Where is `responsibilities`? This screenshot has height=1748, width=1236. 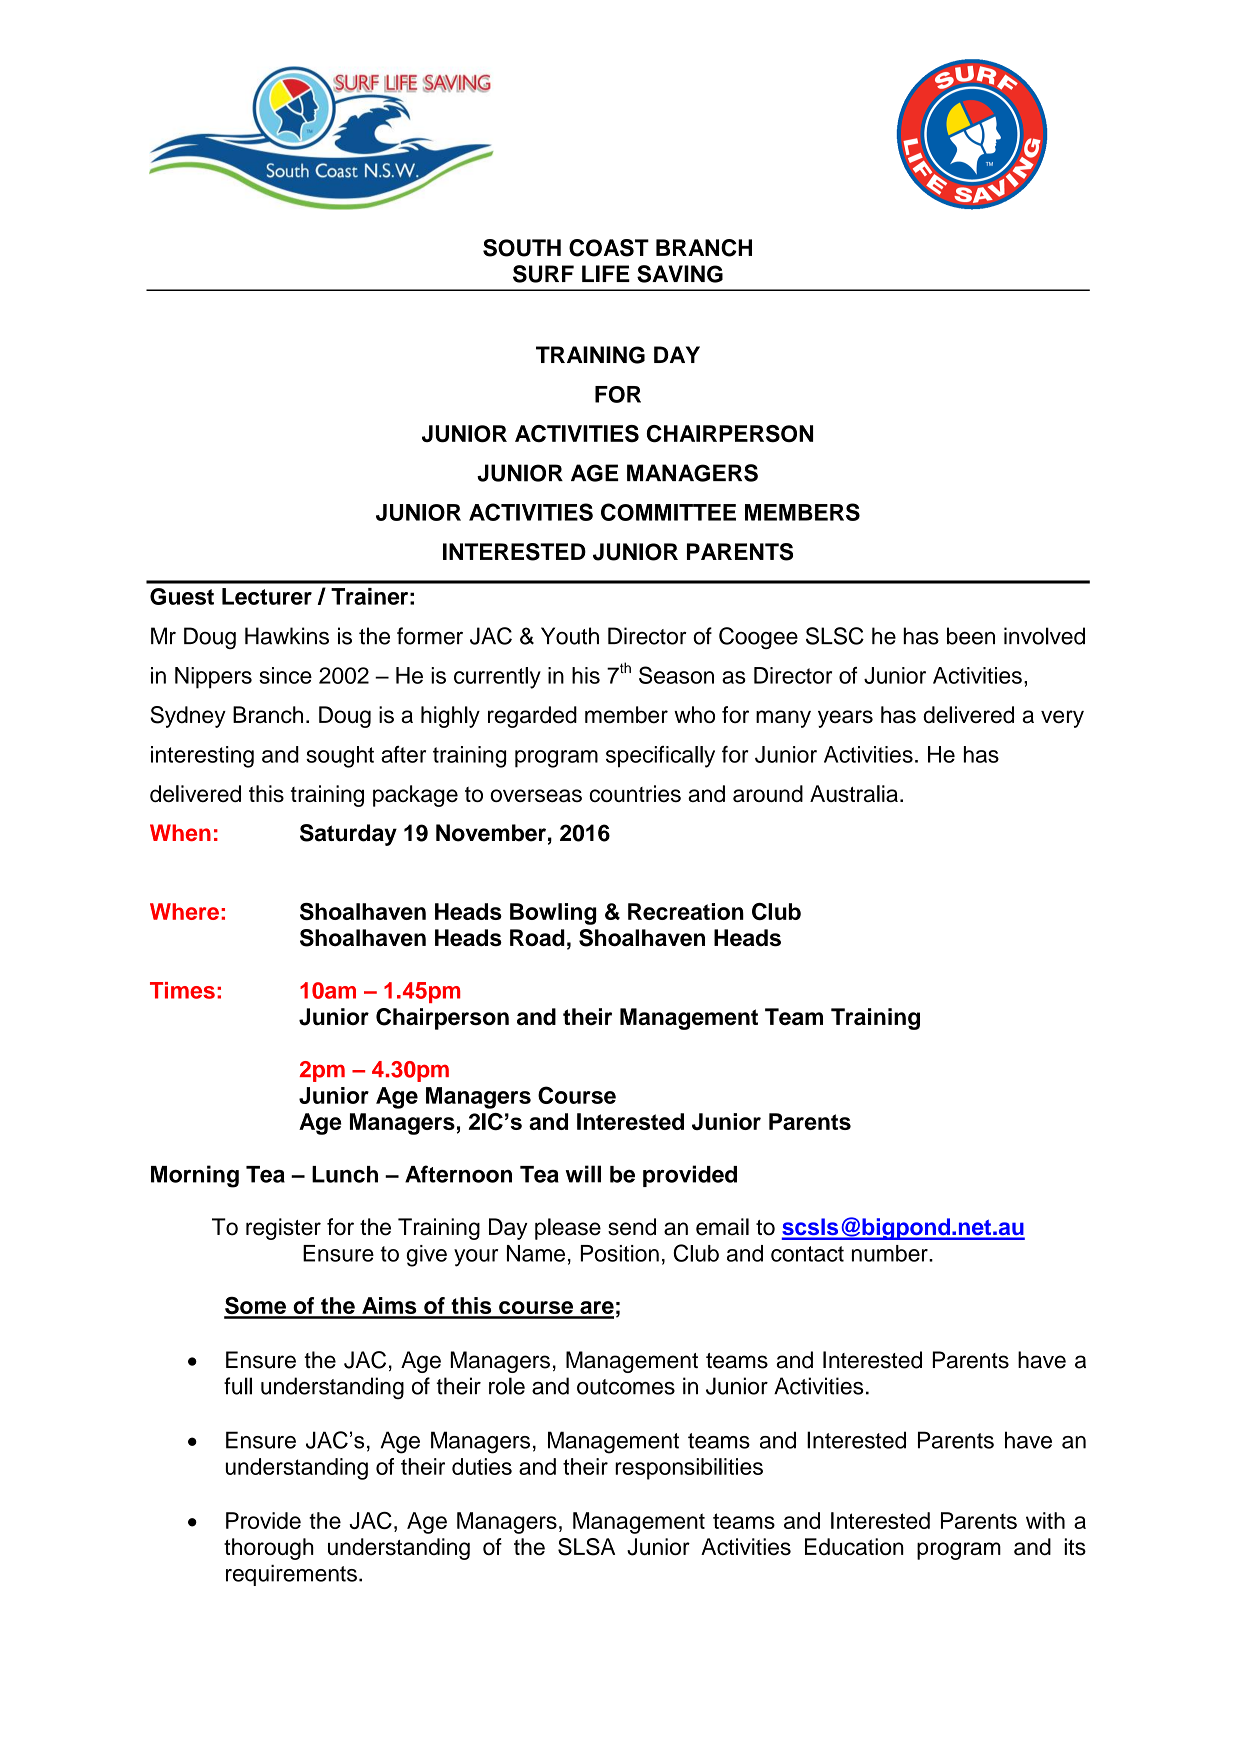
responsibilities is located at coordinates (689, 1469).
